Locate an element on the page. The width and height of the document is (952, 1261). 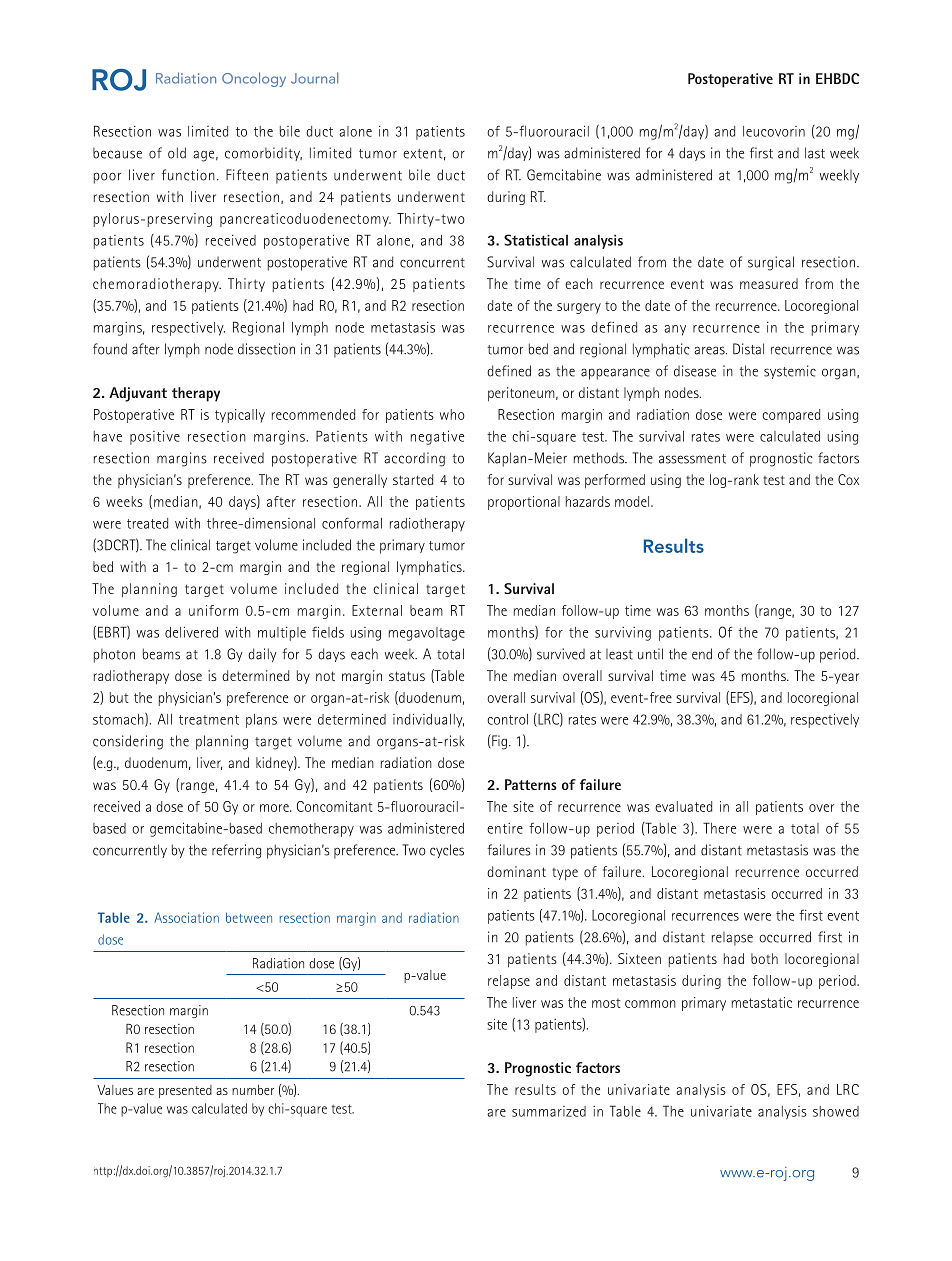
compared is located at coordinates (791, 416).
